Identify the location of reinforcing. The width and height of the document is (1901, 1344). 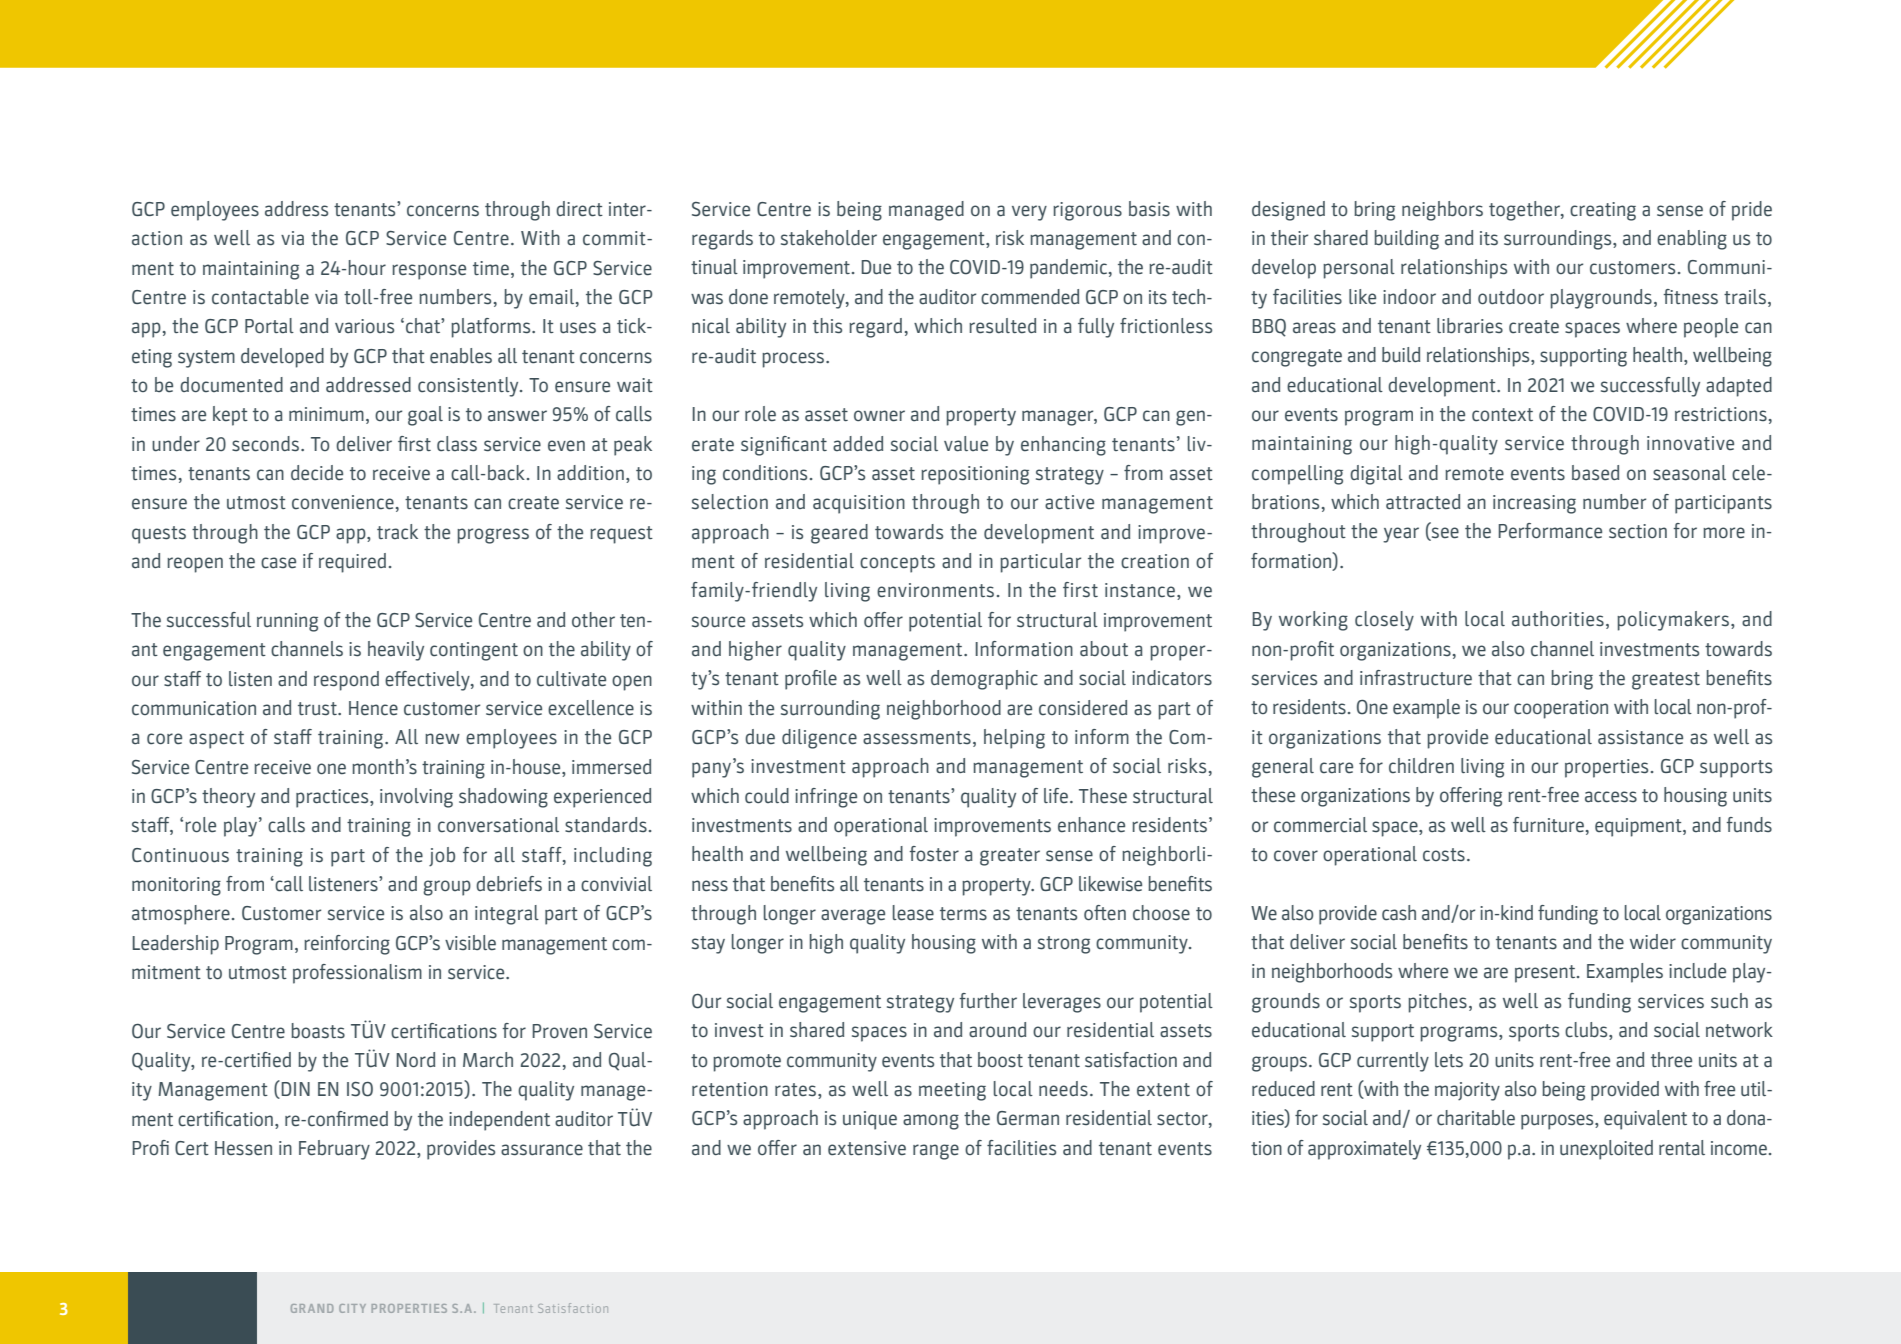
(347, 945).
